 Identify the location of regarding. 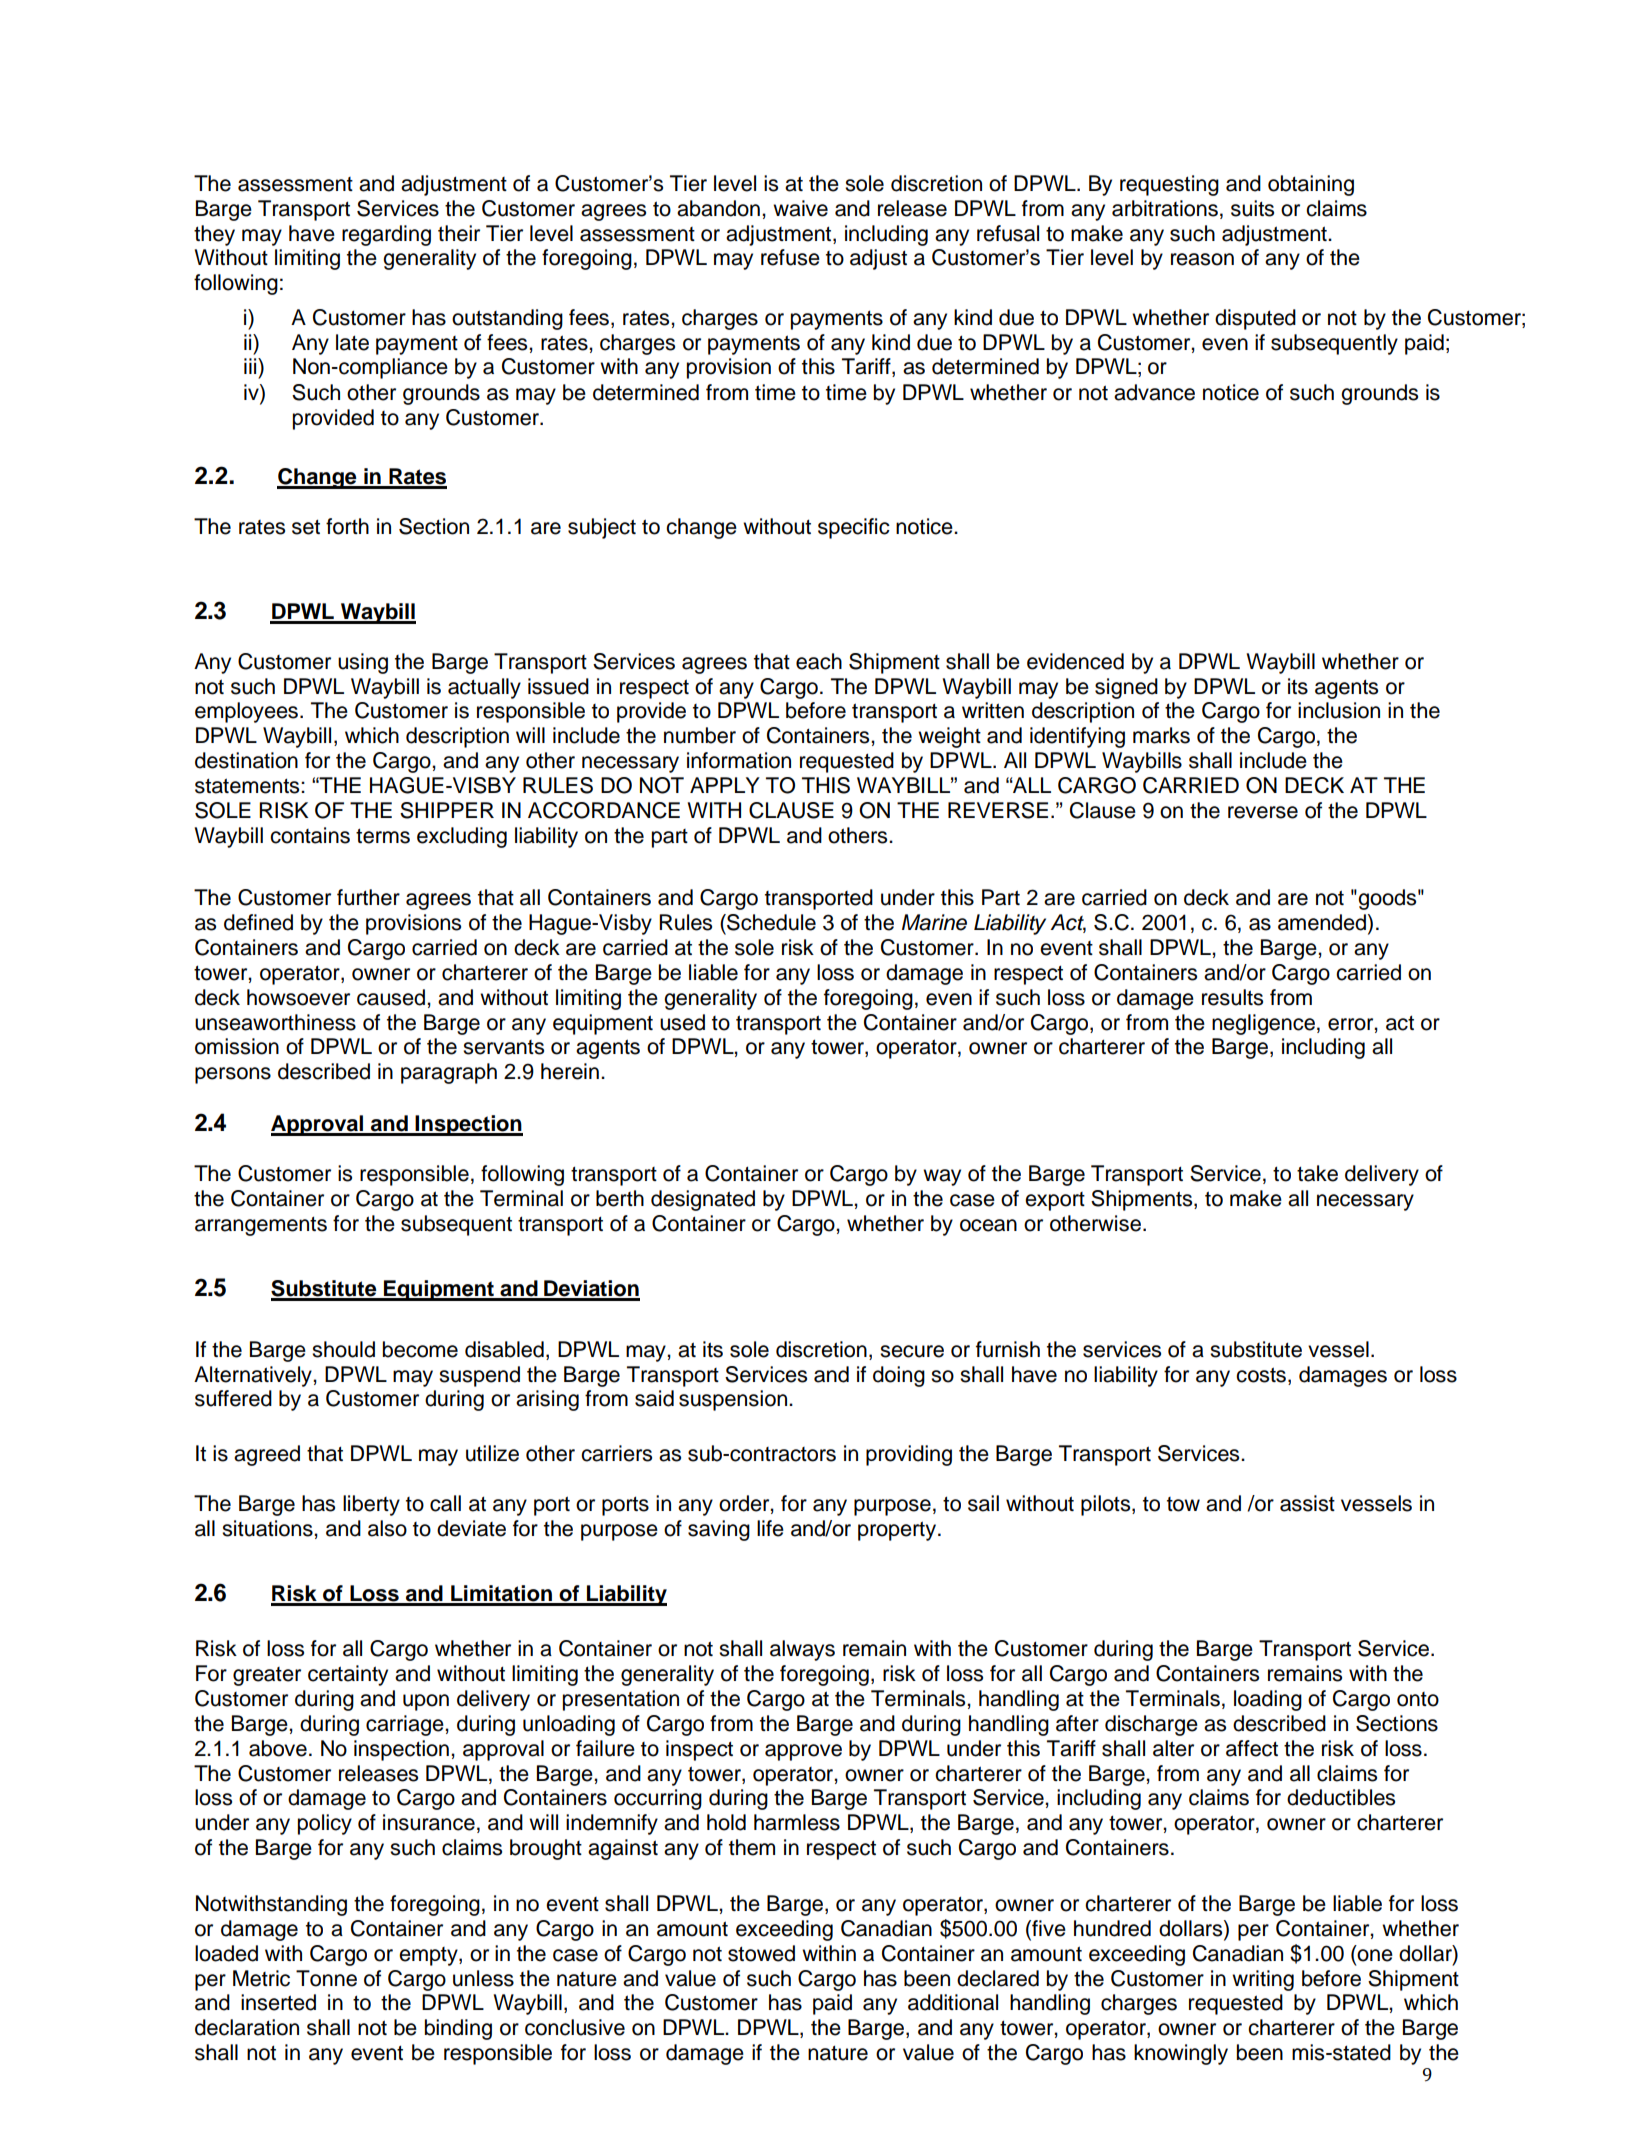
(386, 235).
